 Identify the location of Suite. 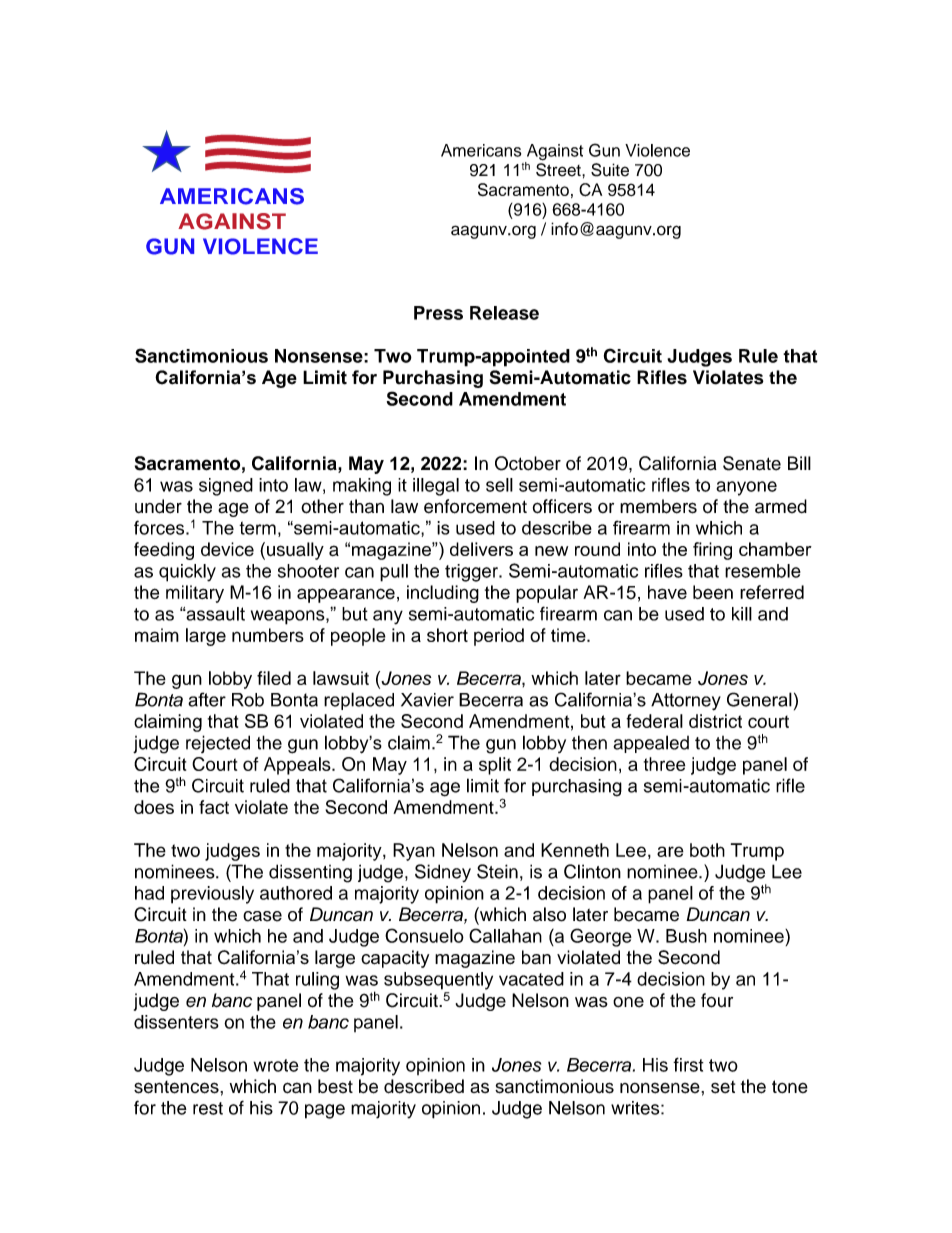
(610, 170).
